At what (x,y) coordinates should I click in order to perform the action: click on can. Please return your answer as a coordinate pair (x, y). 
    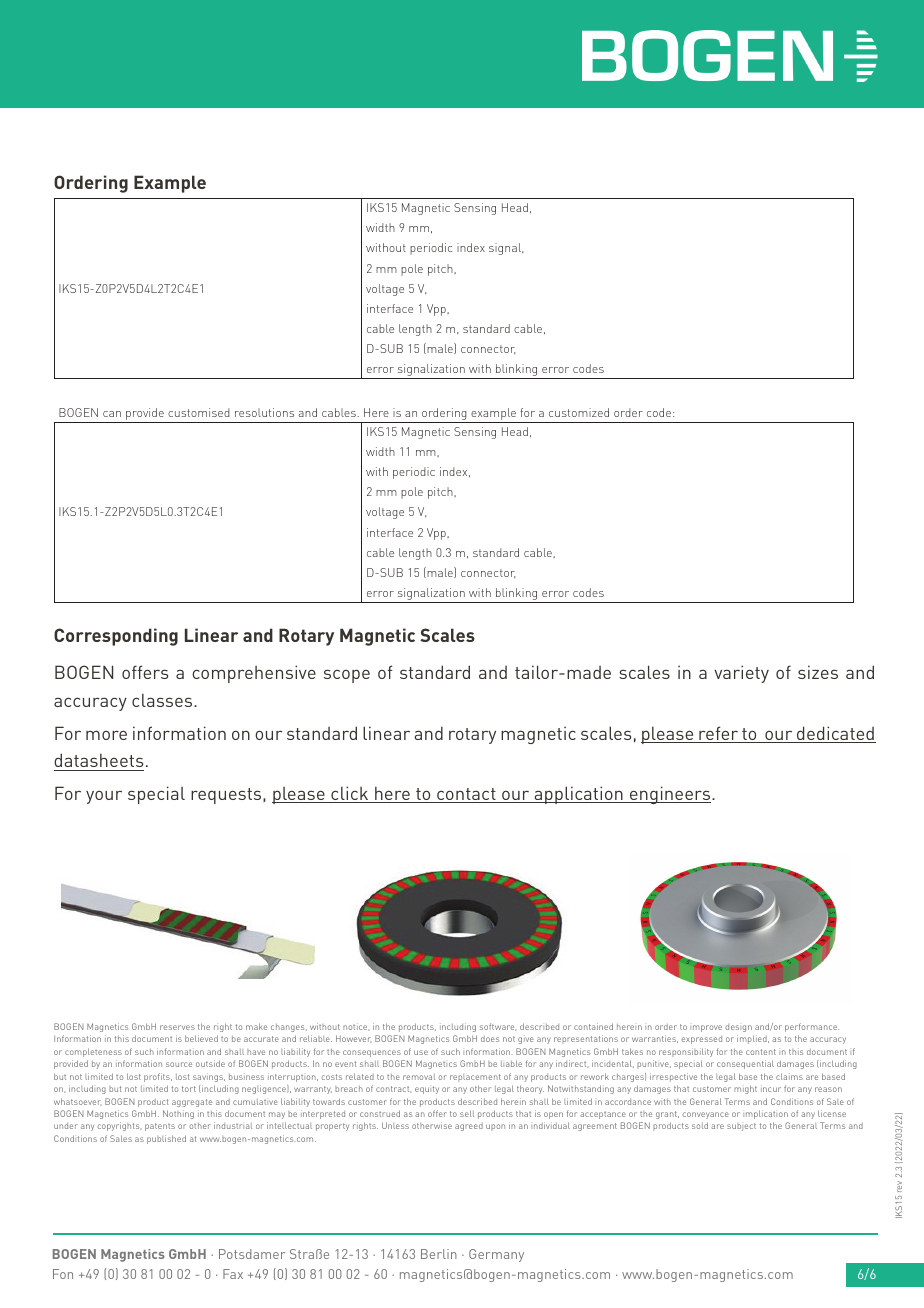
    Looking at the image, I should click on (112, 414).
